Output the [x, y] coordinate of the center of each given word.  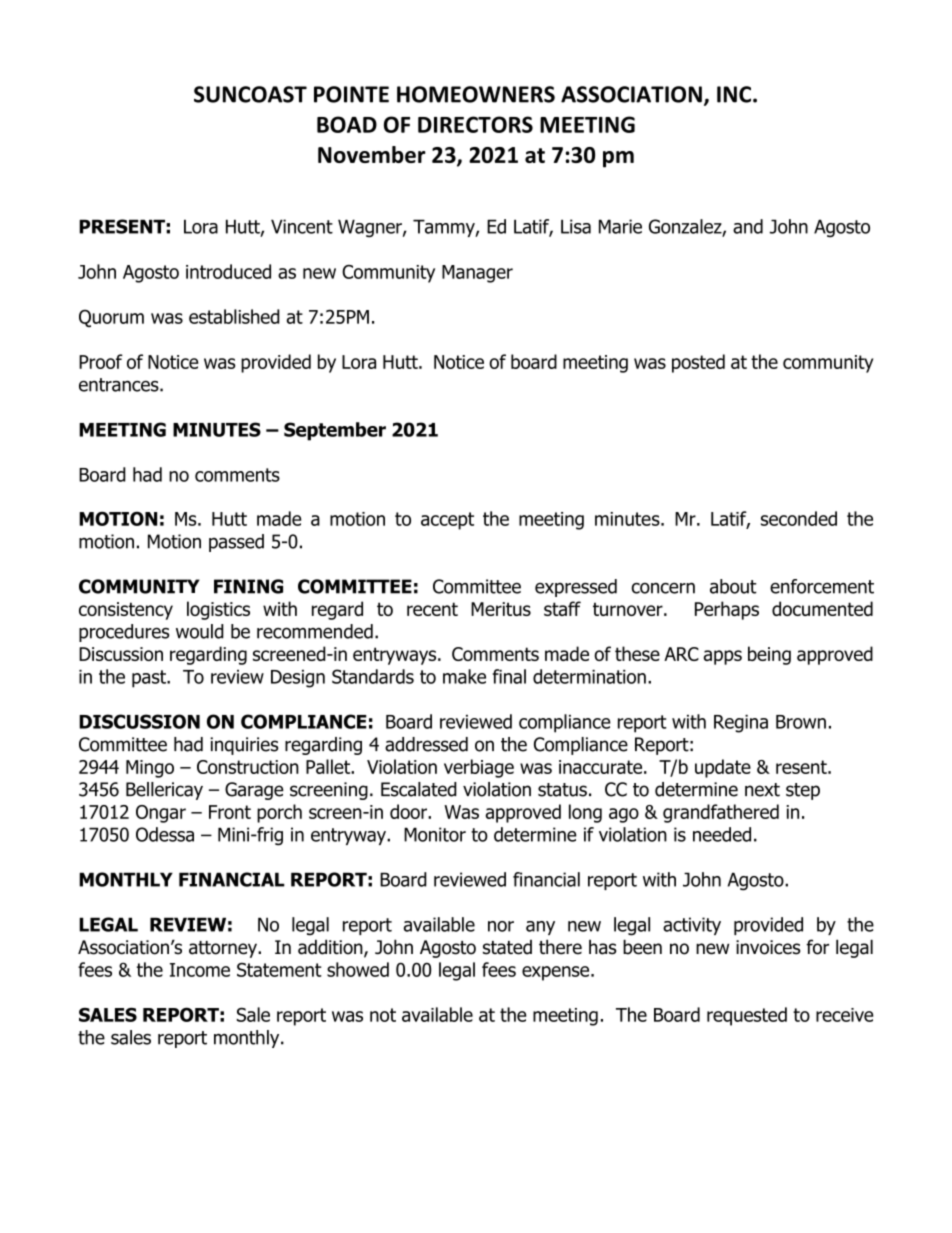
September [335, 431]
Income [200, 970]
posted [698, 363]
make [464, 676]
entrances [120, 385]
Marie [620, 226]
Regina [741, 724]
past [150, 679]
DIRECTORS [475, 124]
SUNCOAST [250, 94]
